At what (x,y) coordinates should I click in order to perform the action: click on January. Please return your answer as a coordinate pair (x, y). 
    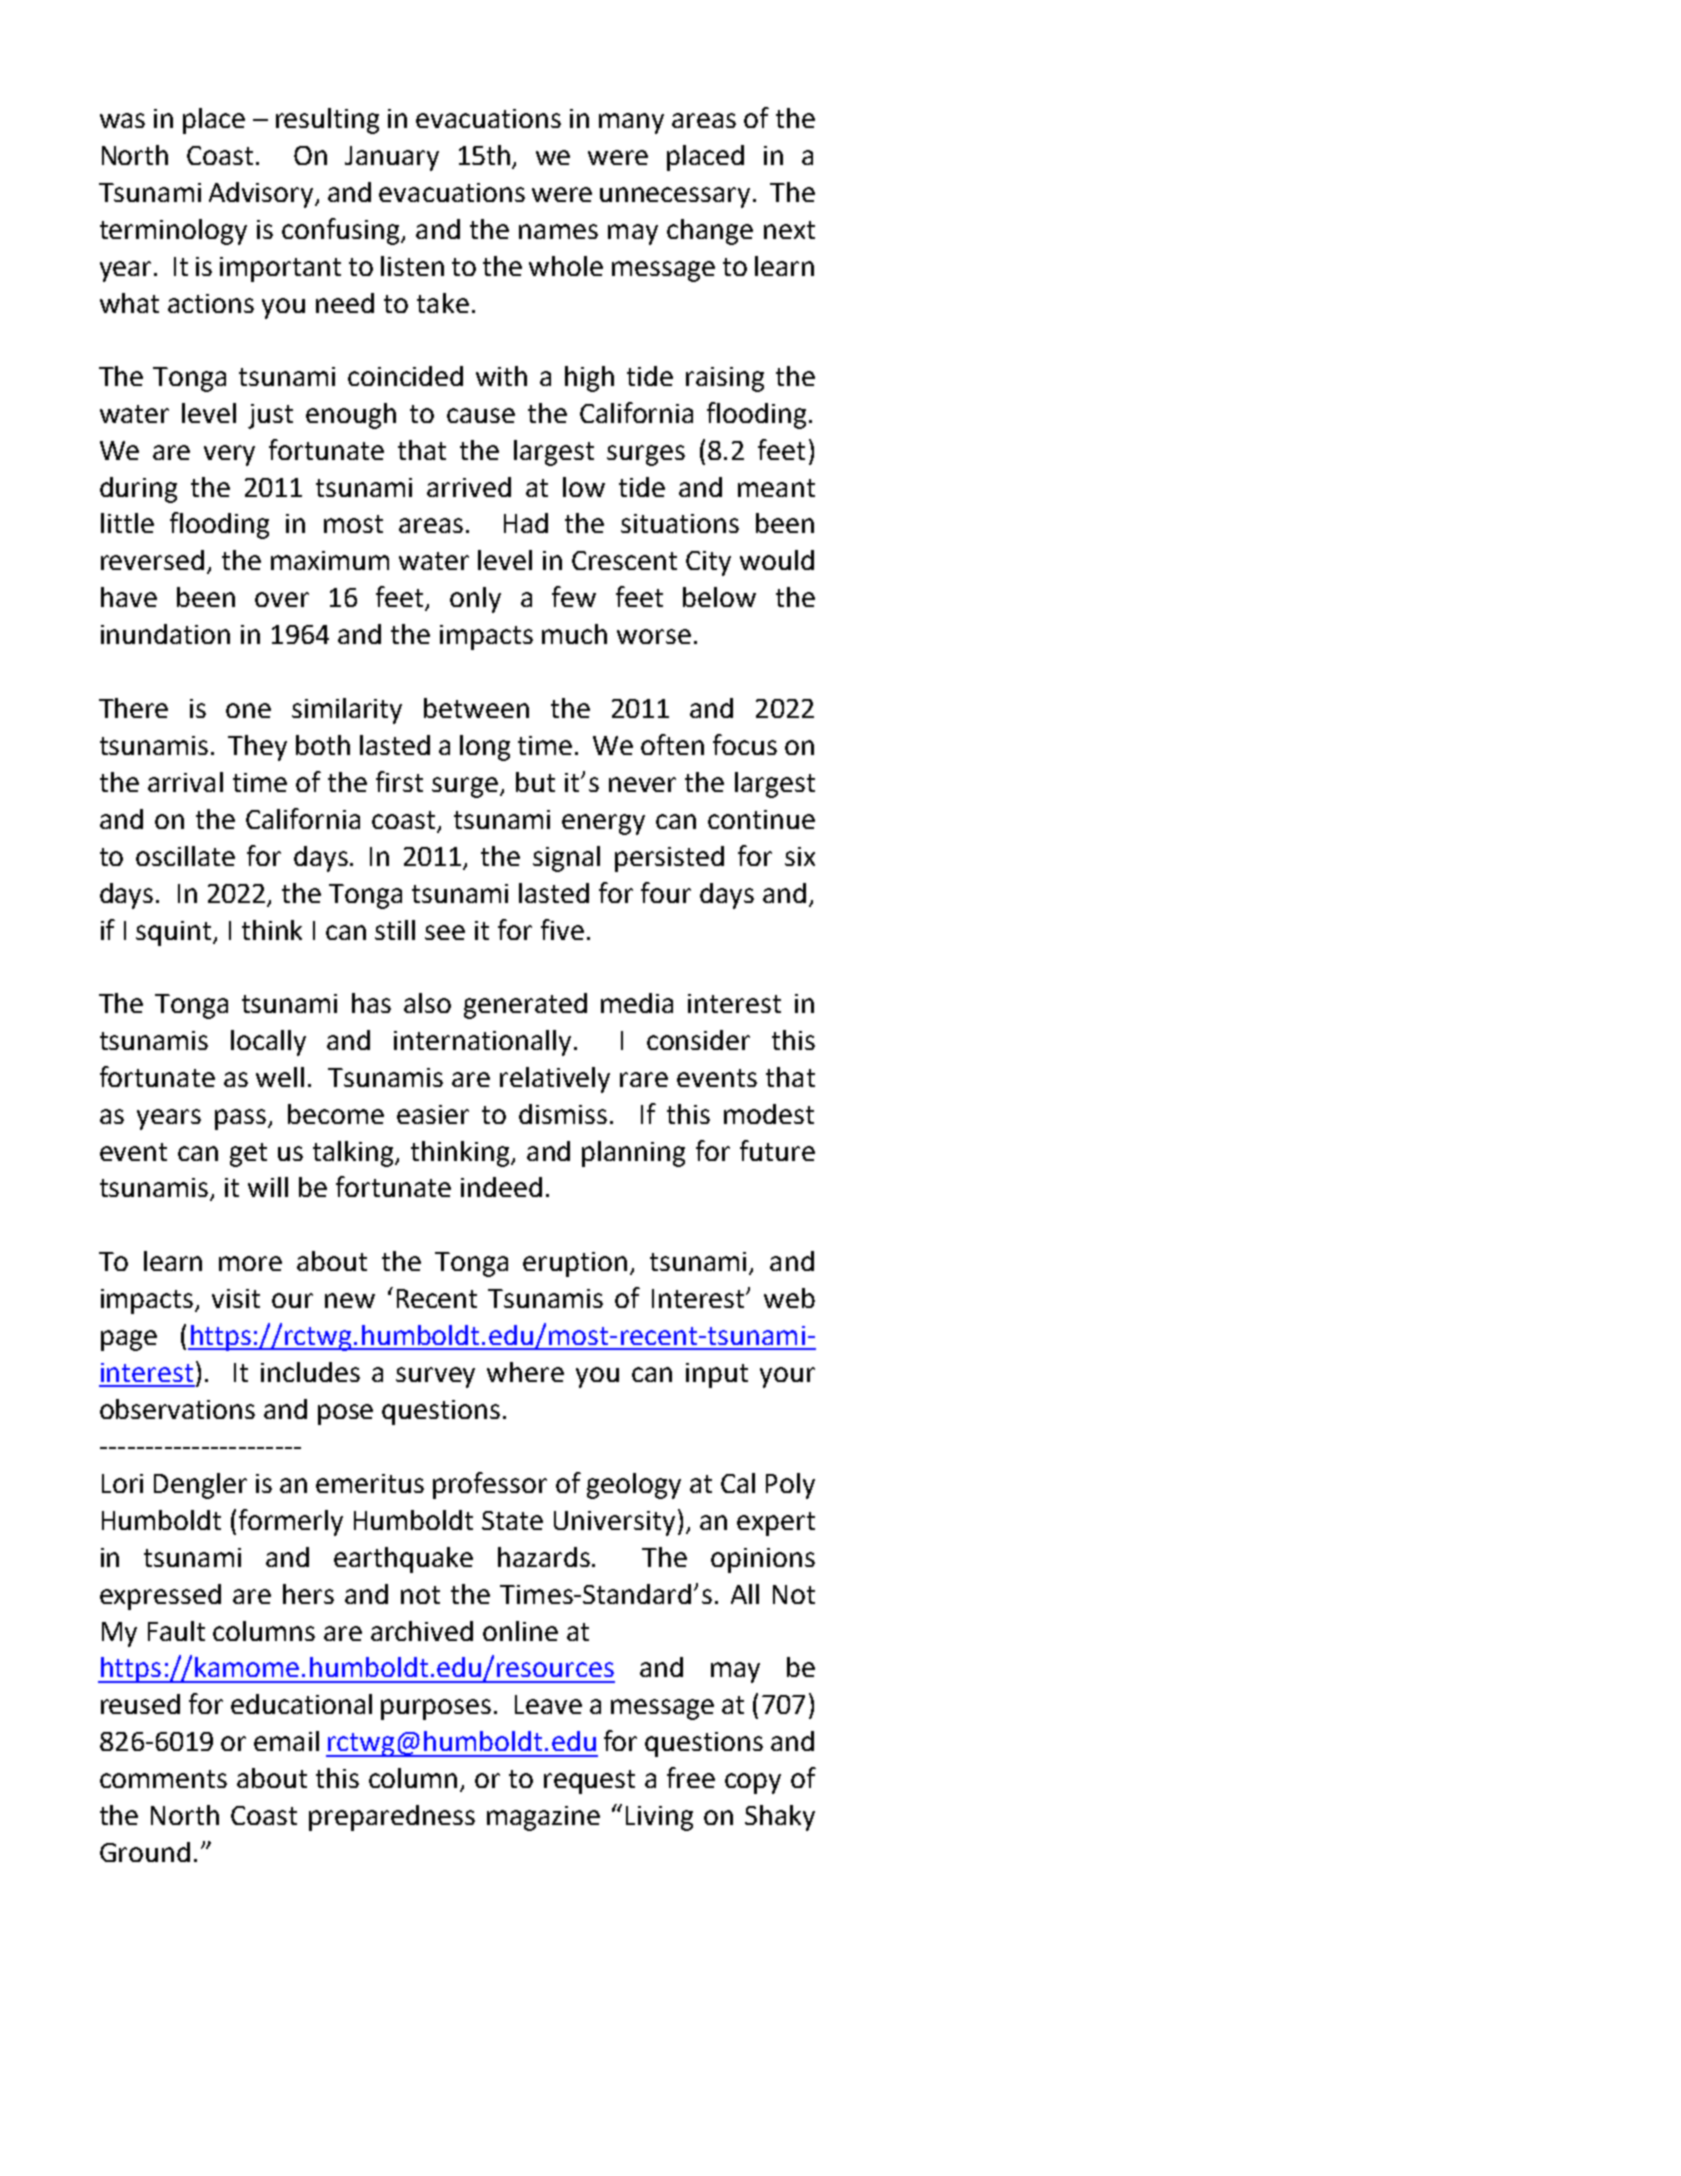
    Looking at the image, I should click on (392, 158).
